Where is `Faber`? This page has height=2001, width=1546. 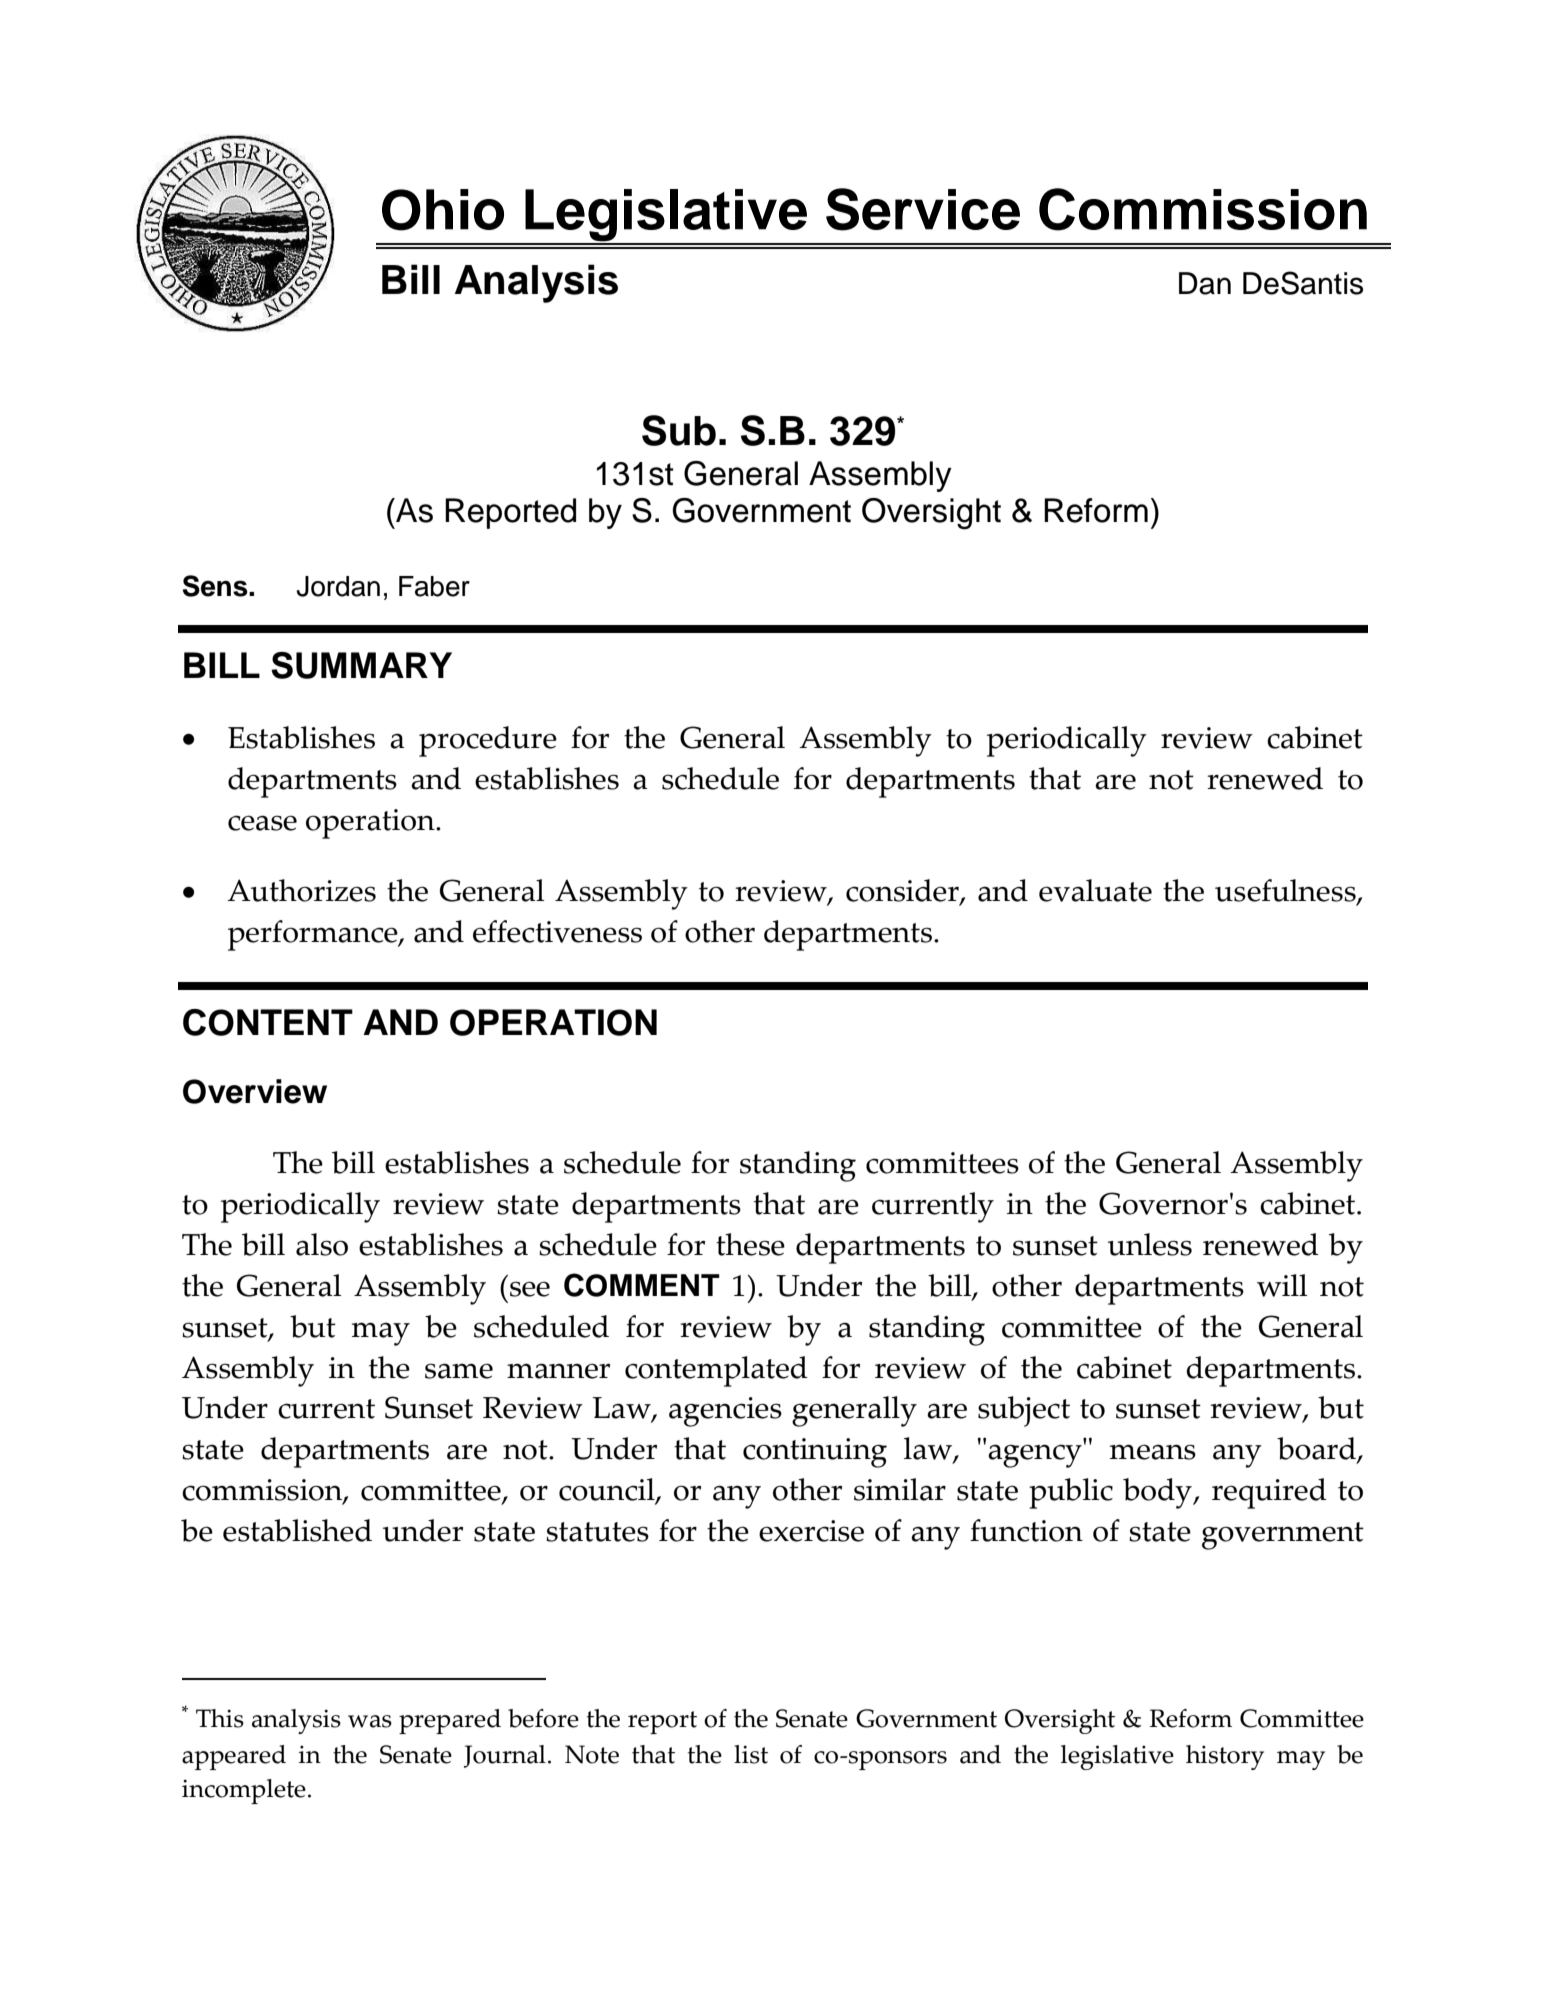 Faber is located at coordinates (434, 586).
